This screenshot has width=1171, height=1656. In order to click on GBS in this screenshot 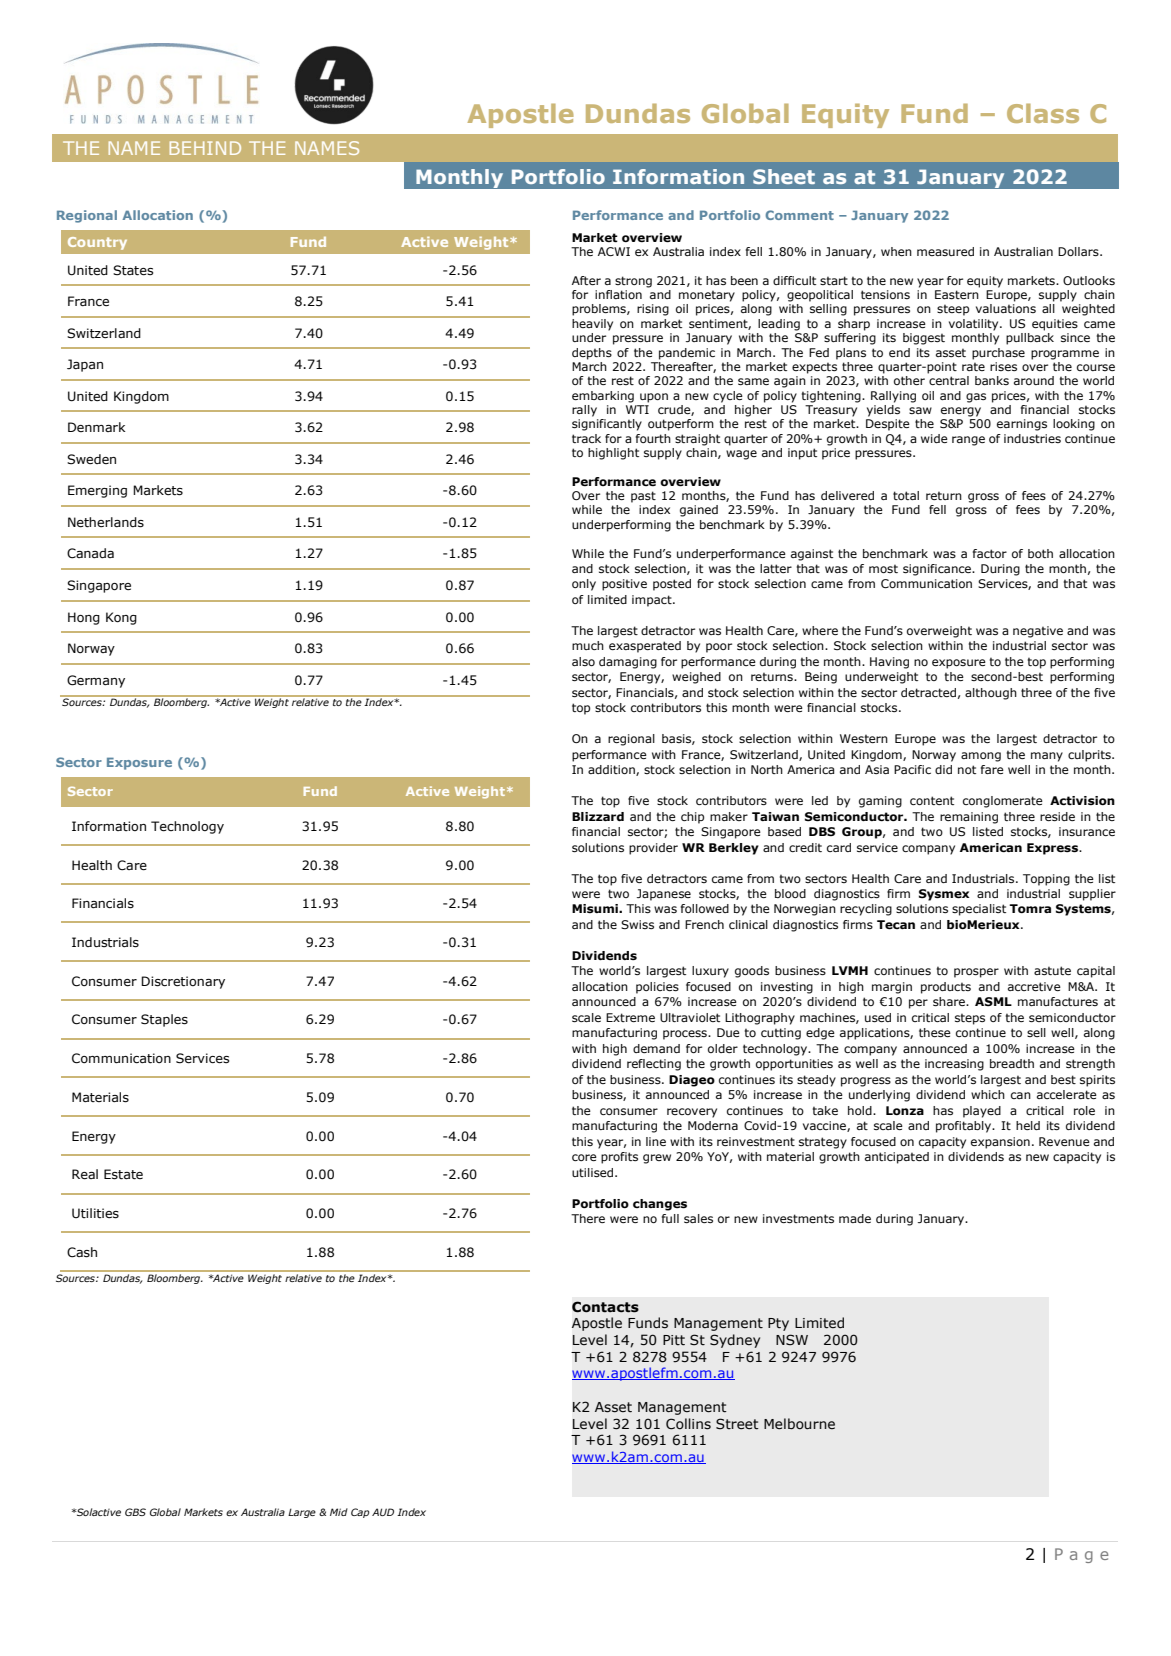, I will do `click(135, 1512)`.
